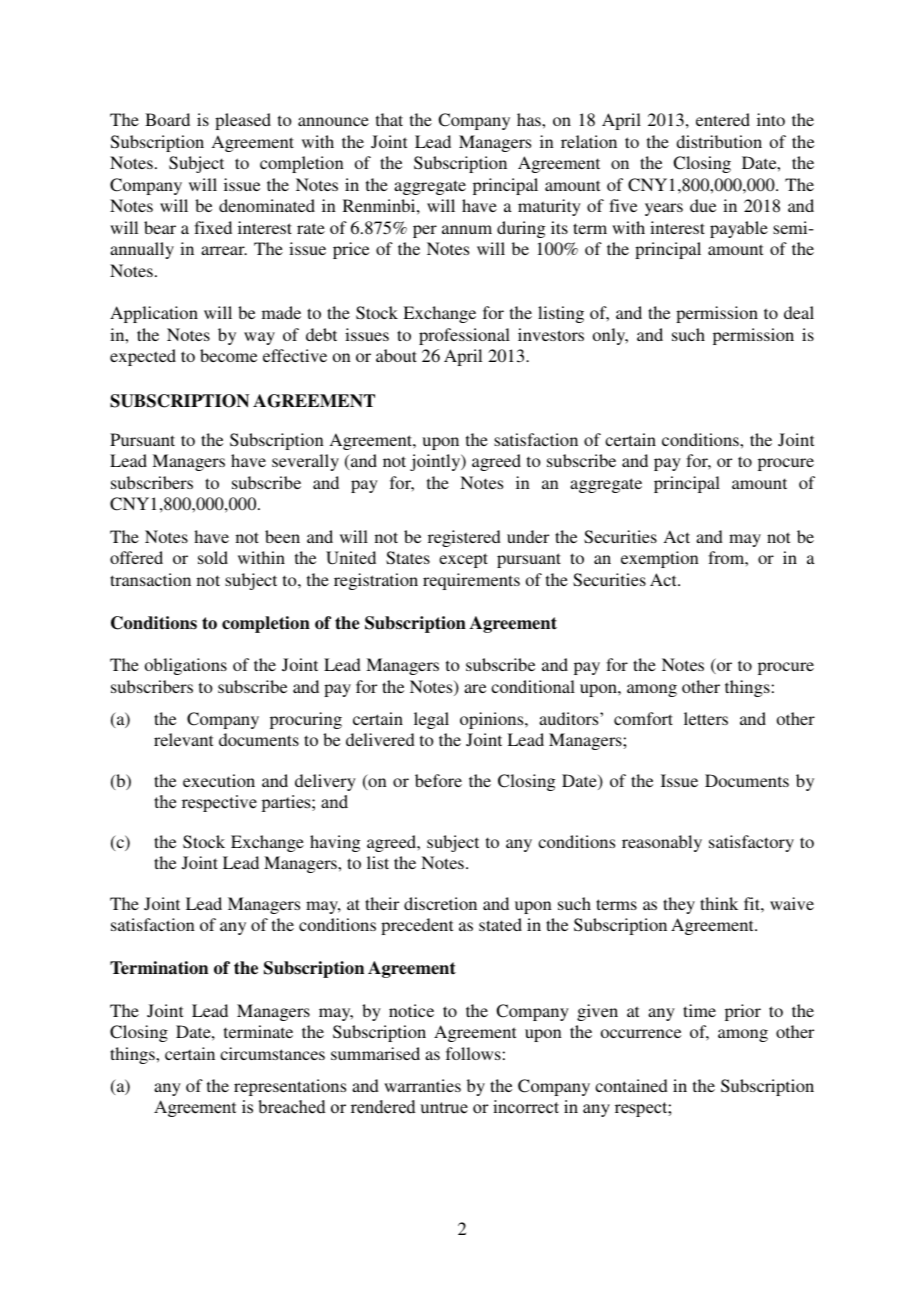 The image size is (924, 1308). What do you see at coordinates (272, 1053) in the page?
I see `circumstances` at bounding box center [272, 1053].
